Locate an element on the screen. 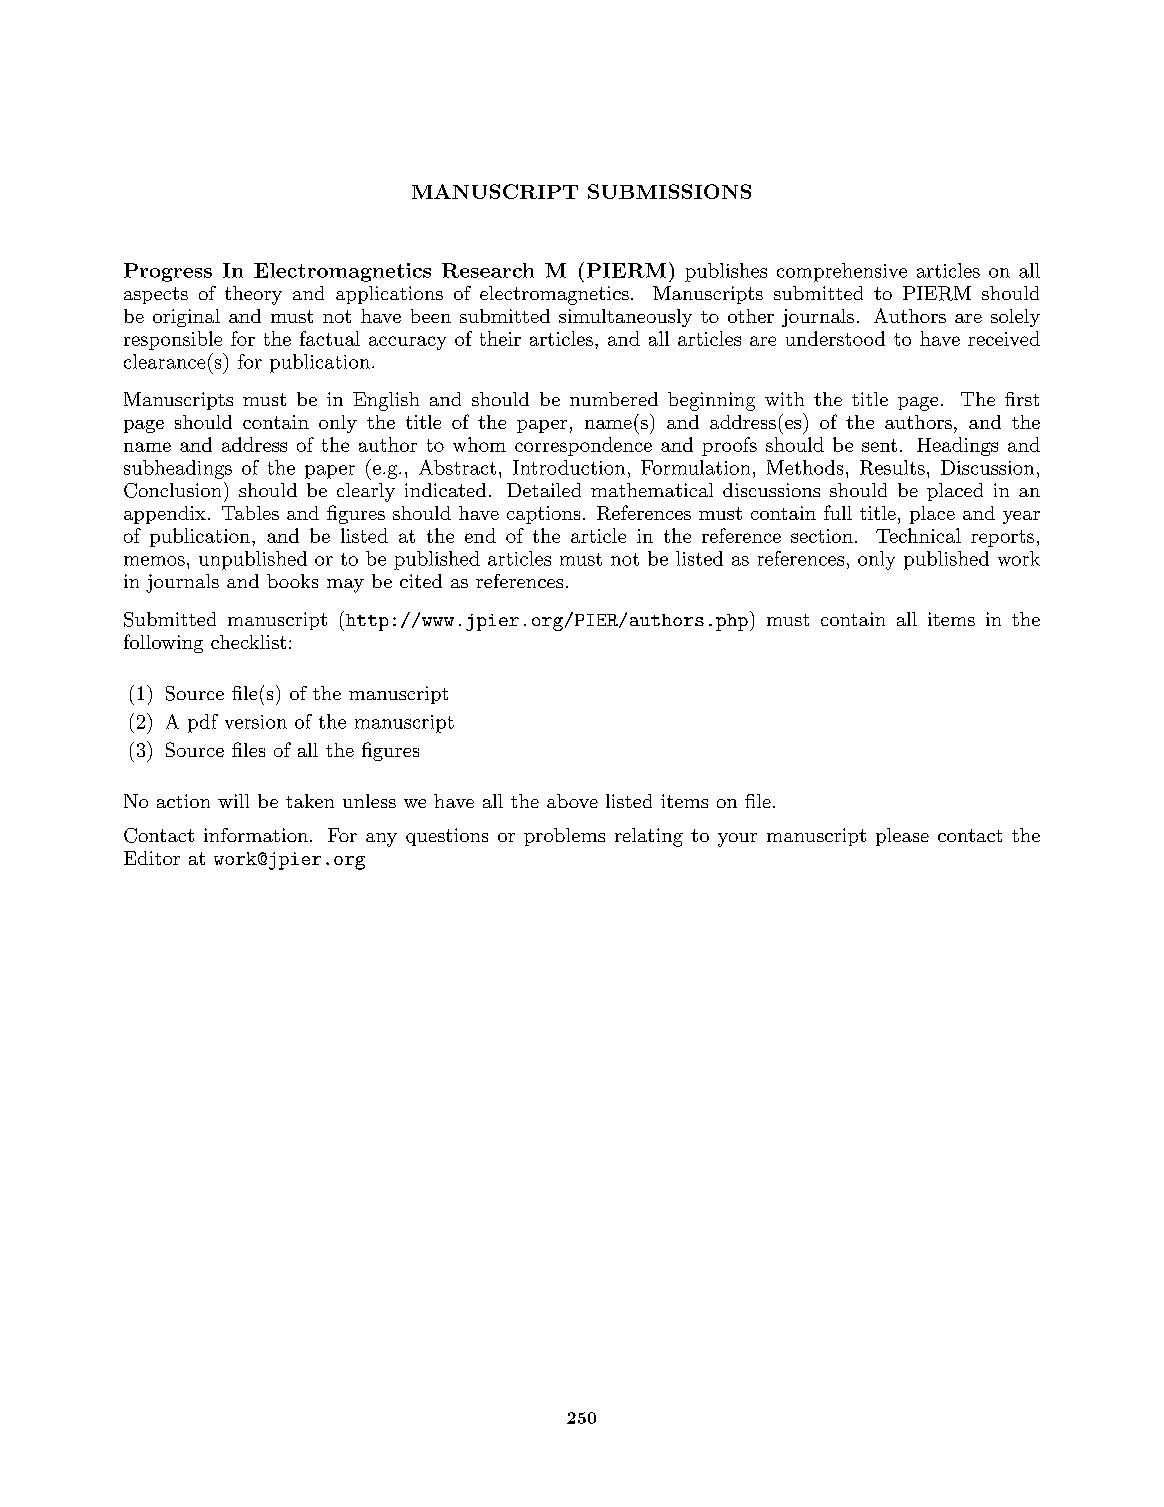  English is located at coordinates (386, 401).
